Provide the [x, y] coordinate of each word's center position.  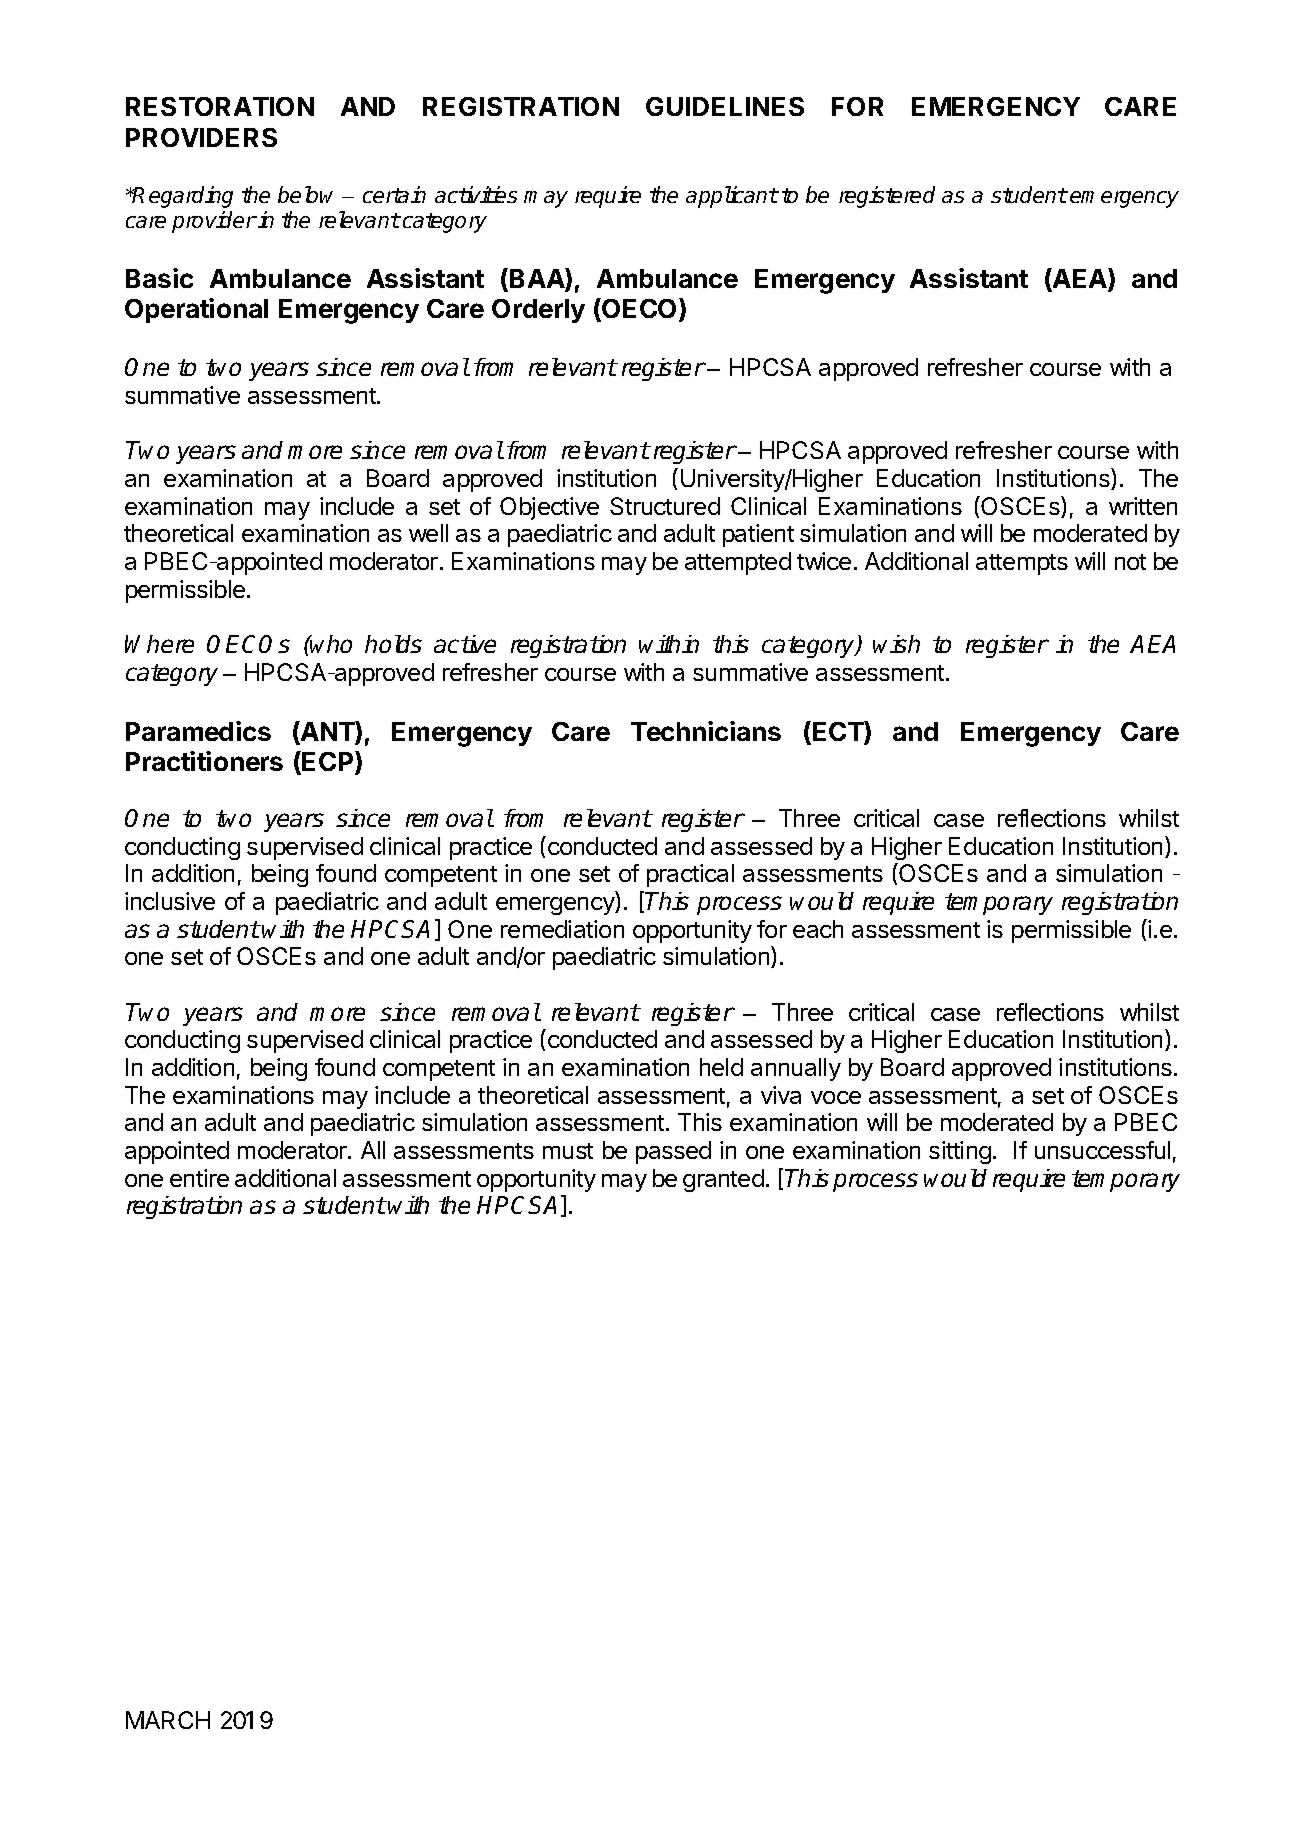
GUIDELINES [725, 106]
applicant [732, 197]
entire [199, 1178]
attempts [1022, 564]
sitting [960, 1152]
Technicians [706, 731]
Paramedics [198, 731]
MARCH [168, 1720]
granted [723, 1180]
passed [673, 1152]
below [305, 194]
